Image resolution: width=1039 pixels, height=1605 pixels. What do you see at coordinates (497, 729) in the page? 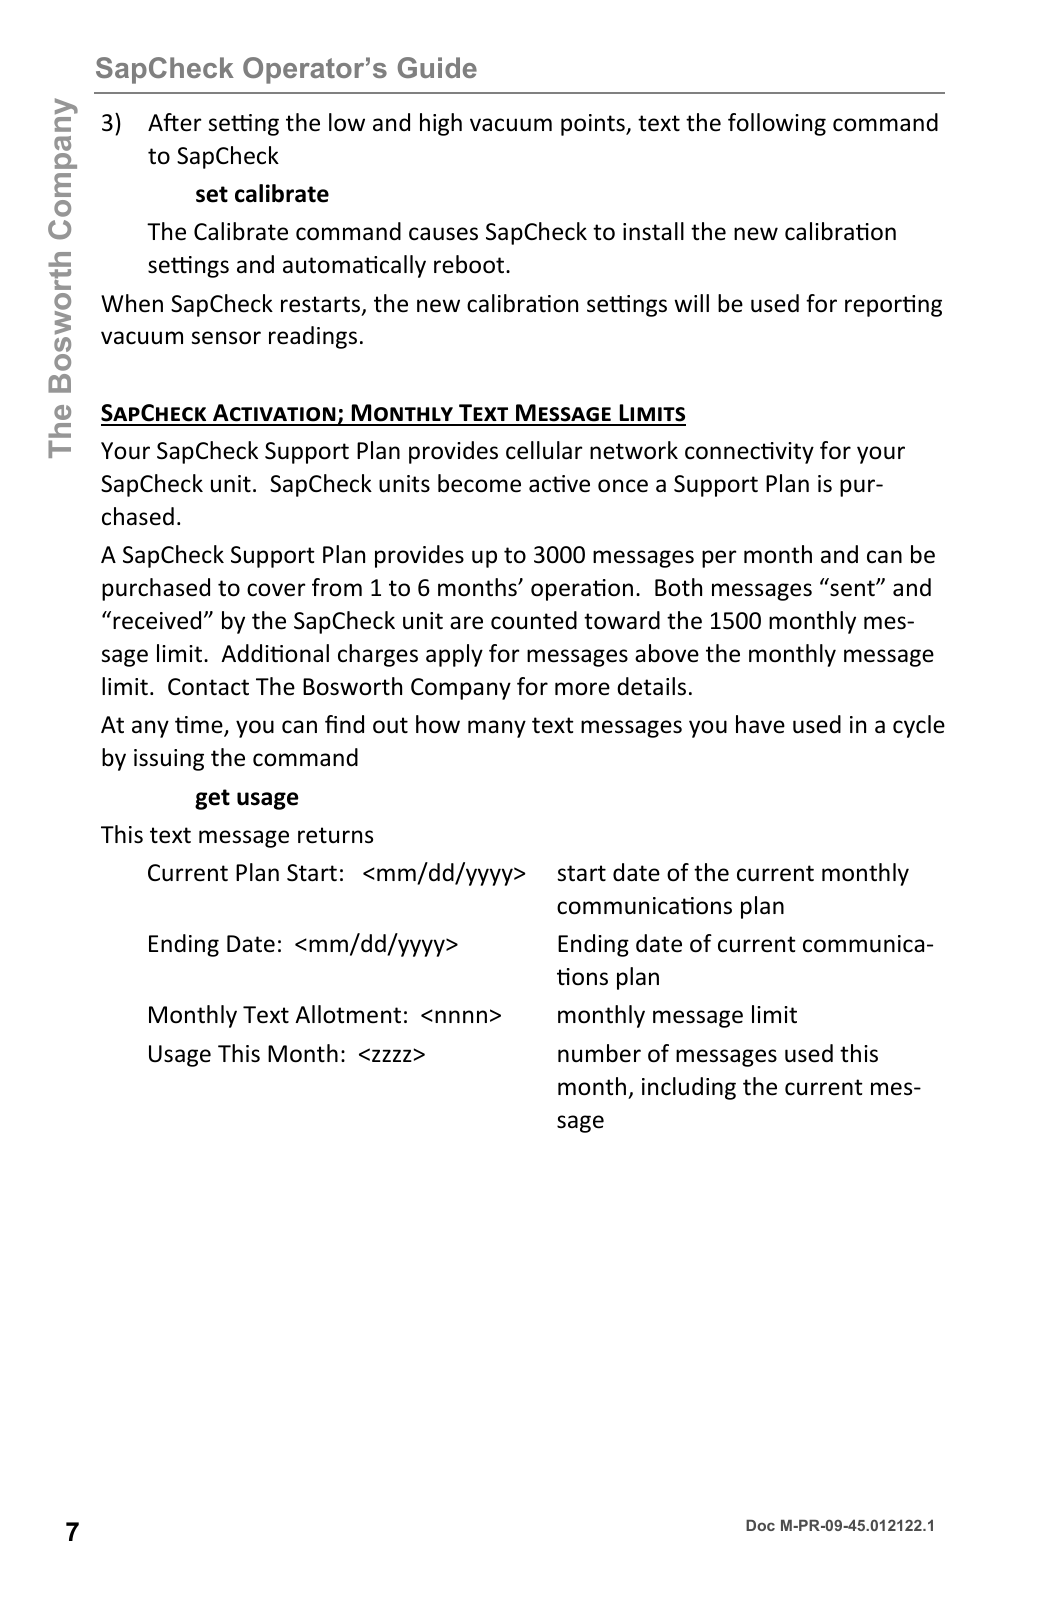
I see `many` at bounding box center [497, 729].
